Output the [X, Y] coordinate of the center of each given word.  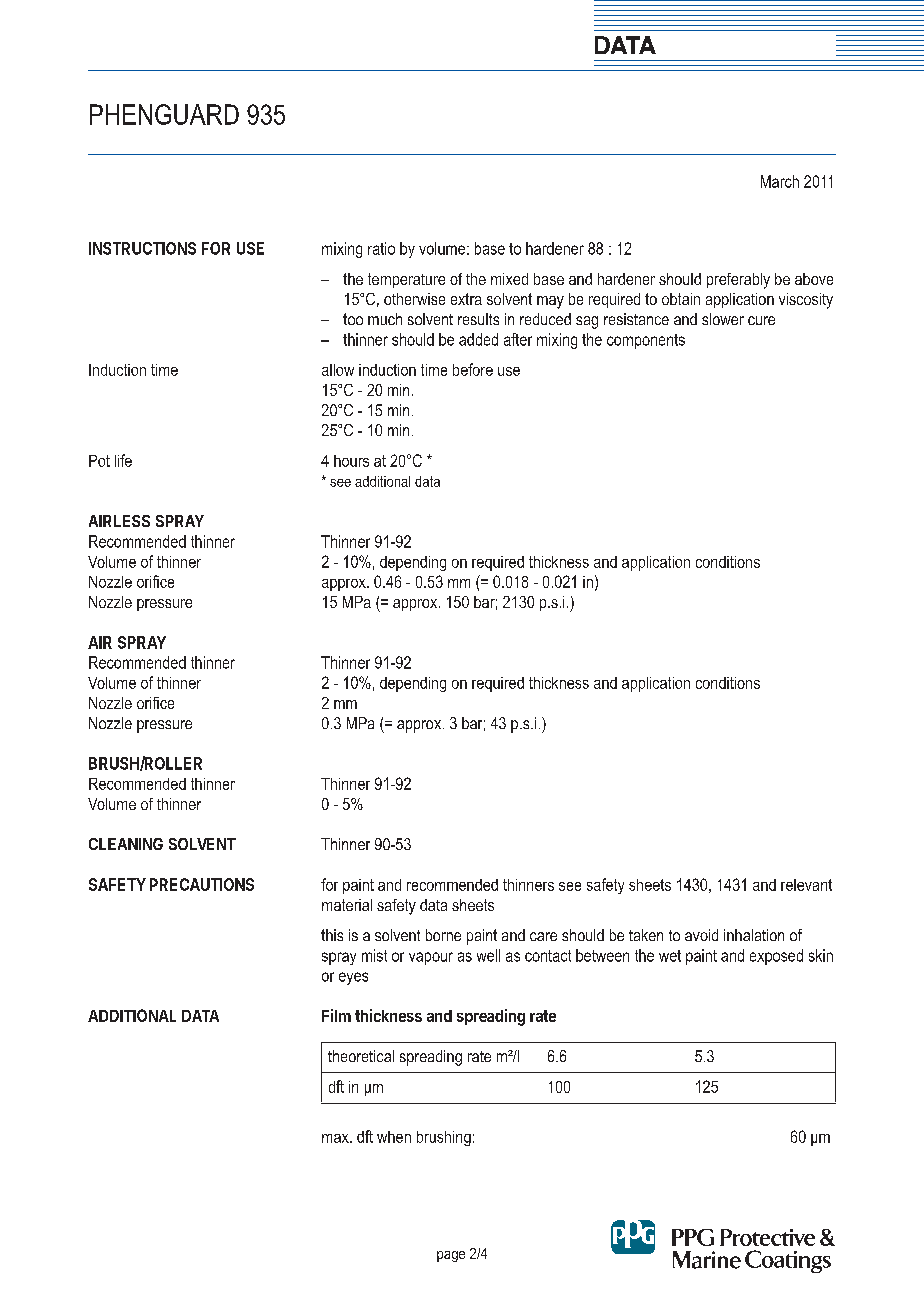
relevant [806, 885]
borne [443, 935]
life [123, 460]
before [473, 369]
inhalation [754, 935]
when [394, 1137]
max [336, 1138]
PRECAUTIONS [202, 884]
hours [351, 461]
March [780, 181]
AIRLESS [119, 521]
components [646, 341]
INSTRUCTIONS [142, 248]
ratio [381, 248]
